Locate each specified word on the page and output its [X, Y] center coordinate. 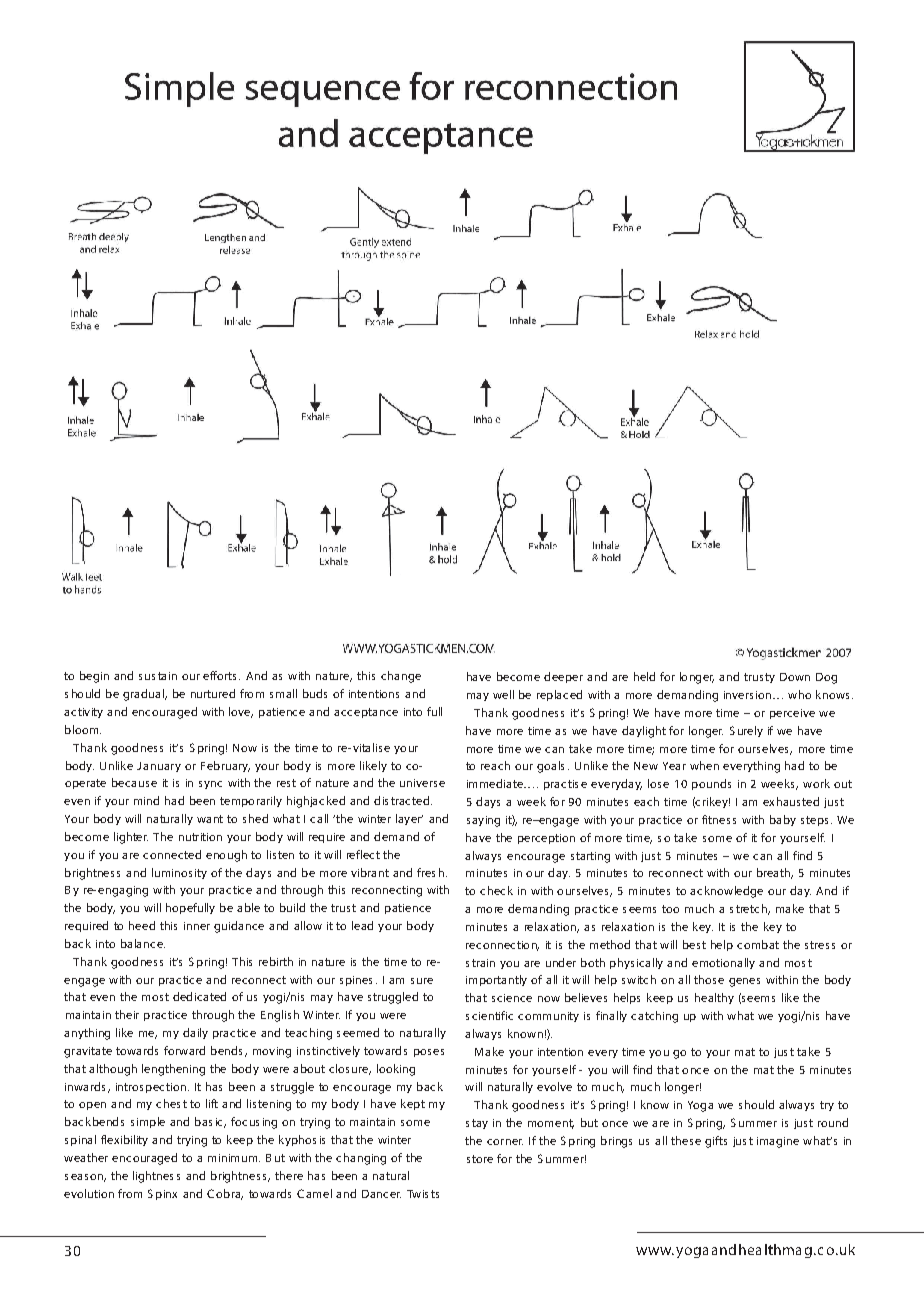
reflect [363, 854]
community [548, 1017]
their [127, 1014]
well [503, 694]
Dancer [381, 1194]
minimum [234, 1158]
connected [172, 854]
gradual [144, 695]
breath [774, 873]
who [799, 694]
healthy [714, 998]
